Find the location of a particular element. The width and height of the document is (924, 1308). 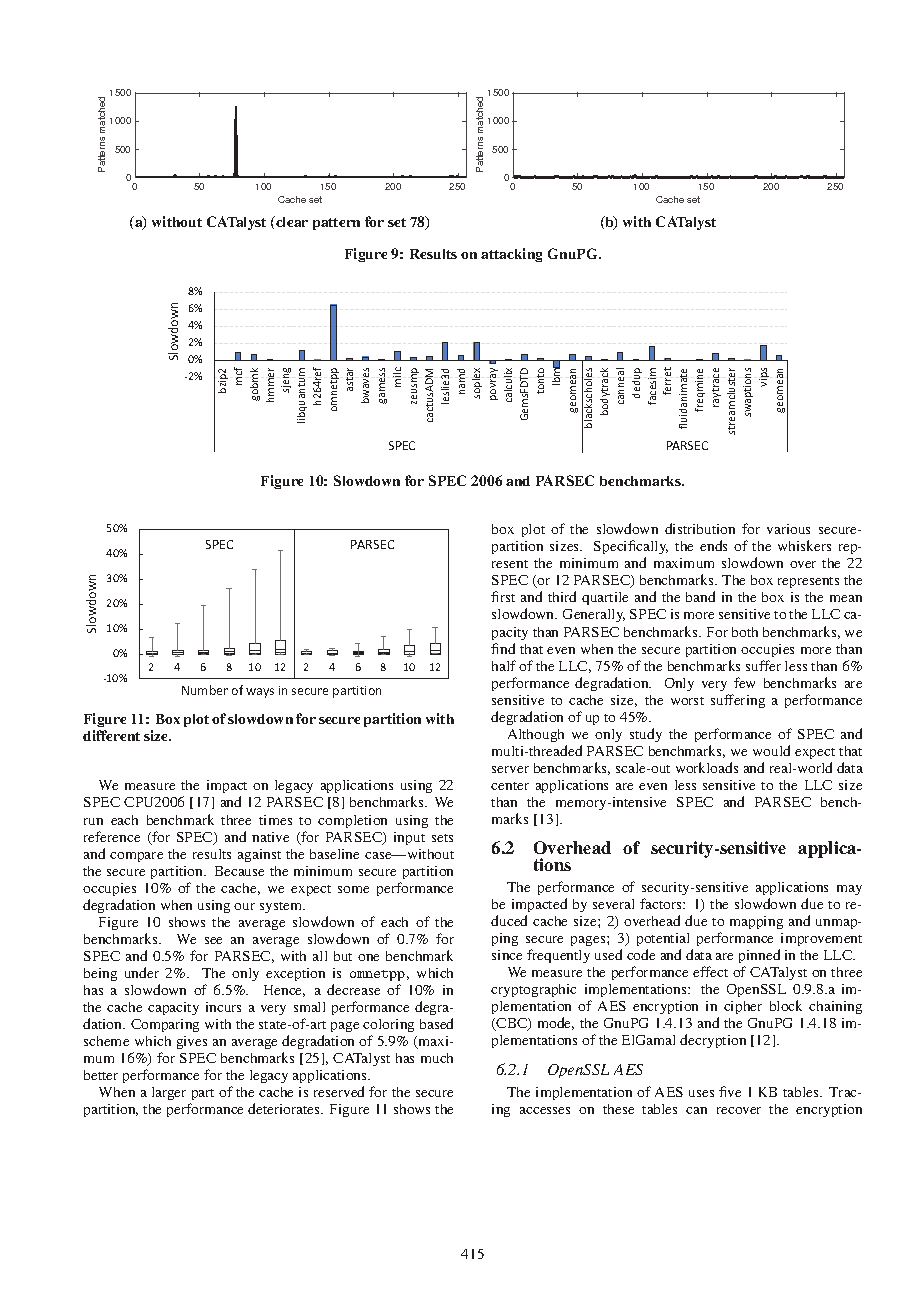

workloads is located at coordinates (707, 767).
